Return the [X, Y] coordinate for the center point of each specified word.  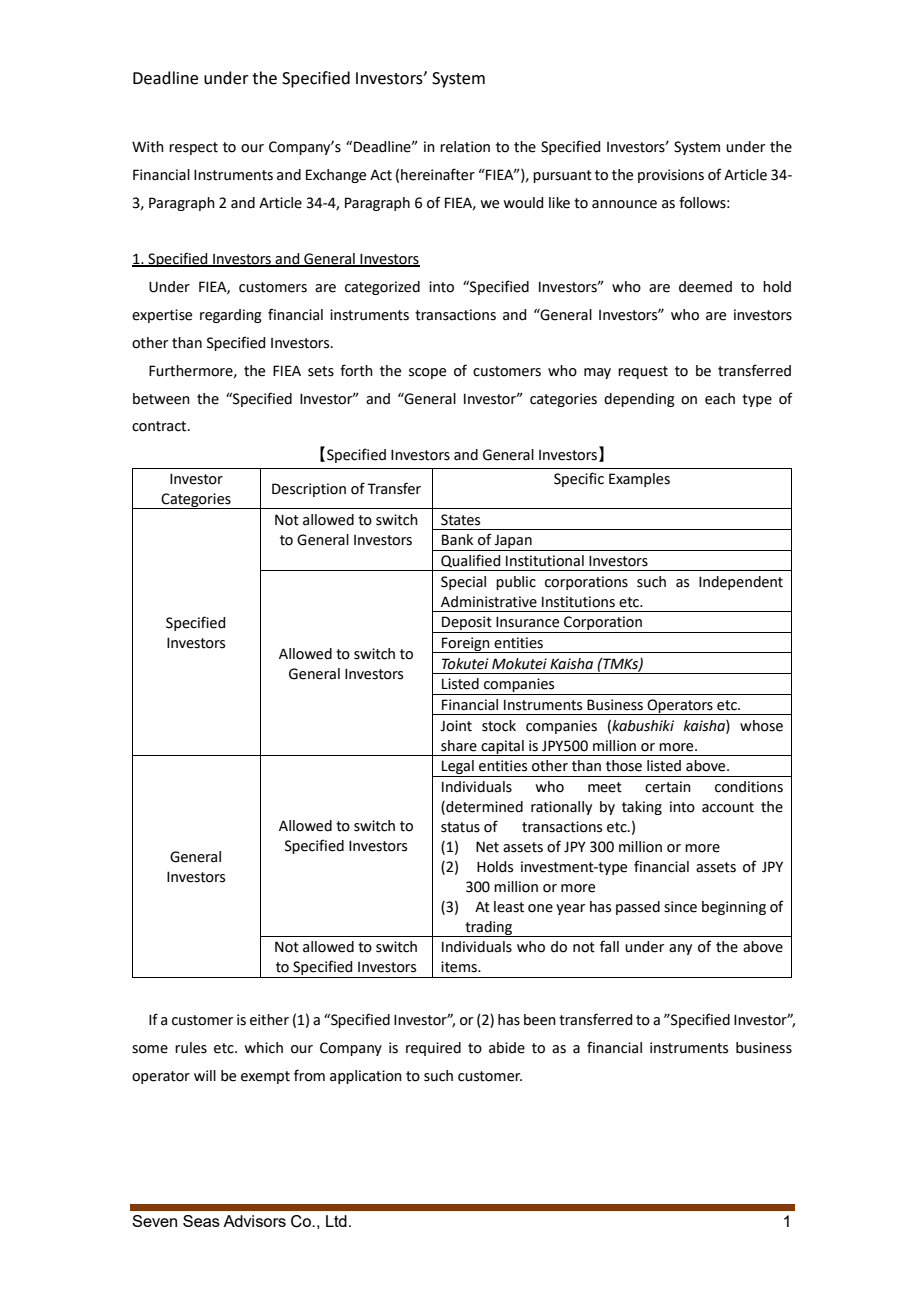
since [680, 907]
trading [489, 929]
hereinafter [438, 174]
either [269, 1020]
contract [160, 426]
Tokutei [465, 664]
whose [761, 726]
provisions [671, 176]
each [720, 399]
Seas [201, 1221]
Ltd [336, 1221]
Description [309, 490]
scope [427, 373]
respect [193, 148]
